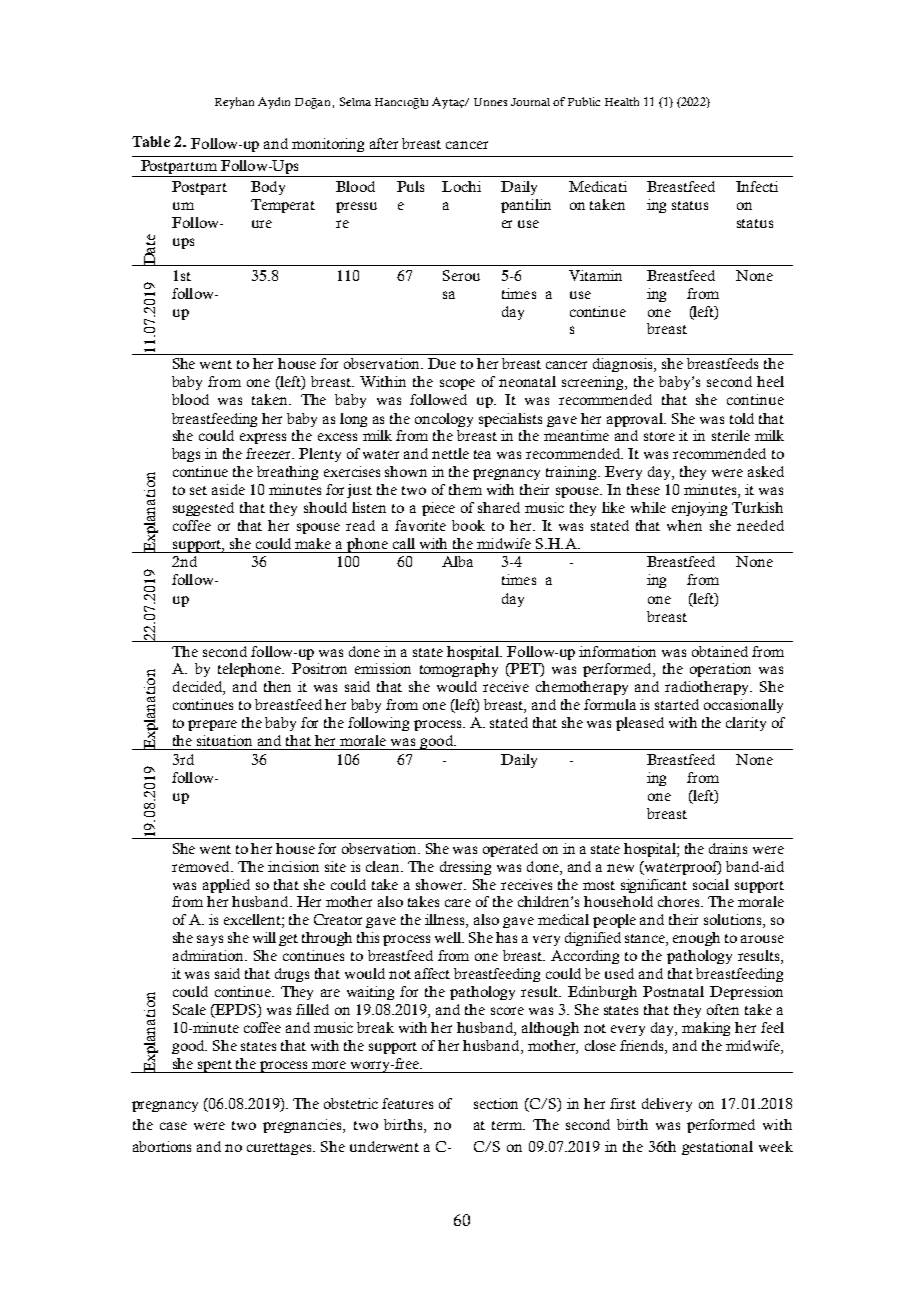 This image has width=924, height=1308. What do you see at coordinates (530, 102) in the image?
I see `Journal` at bounding box center [530, 102].
